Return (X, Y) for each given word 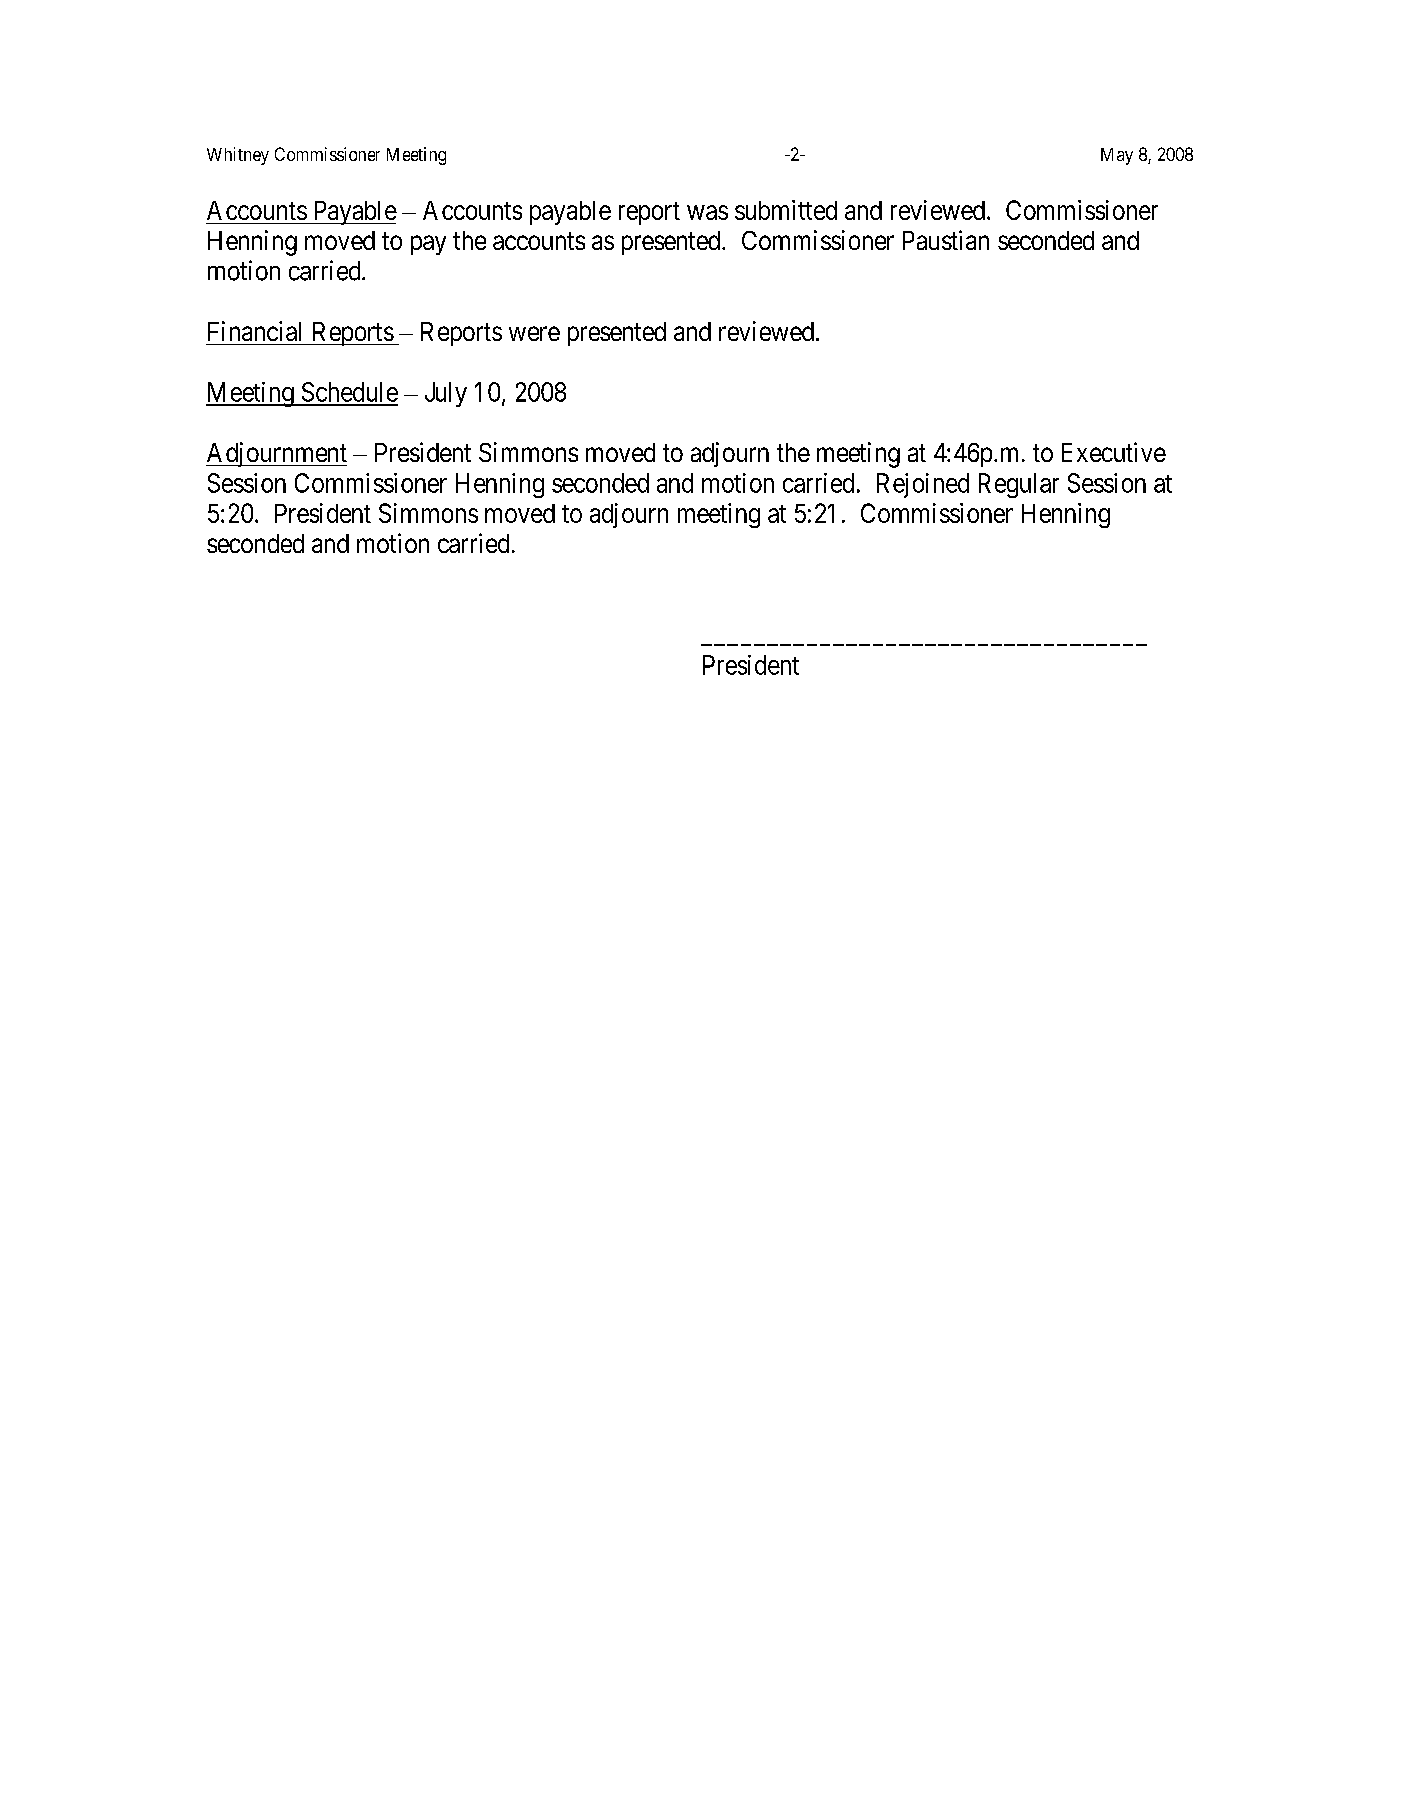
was (707, 212)
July (446, 394)
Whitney (238, 156)
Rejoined (923, 485)
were (534, 333)
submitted (786, 210)
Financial (254, 331)
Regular (1019, 485)
